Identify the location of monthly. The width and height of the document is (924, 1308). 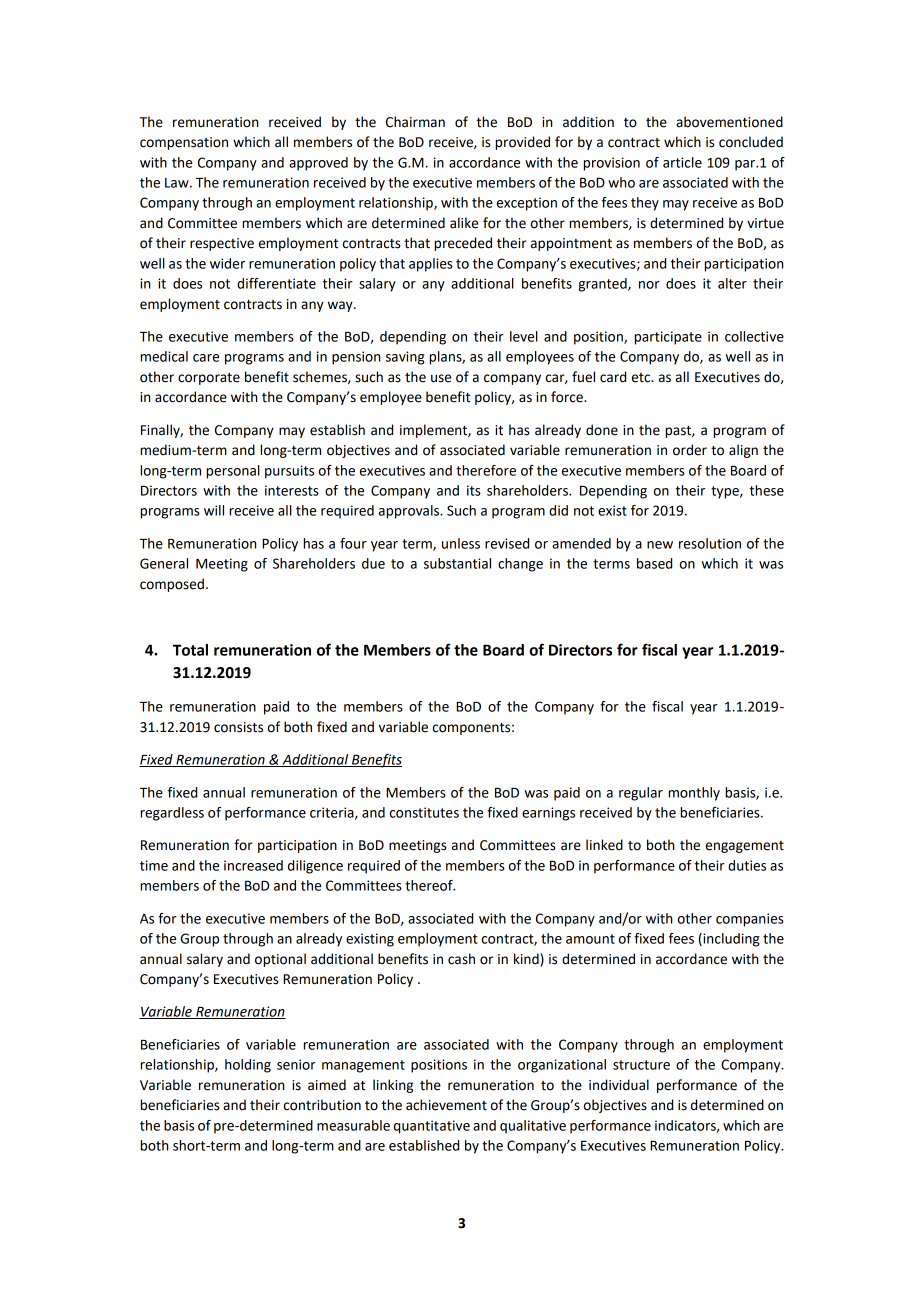
(694, 794).
